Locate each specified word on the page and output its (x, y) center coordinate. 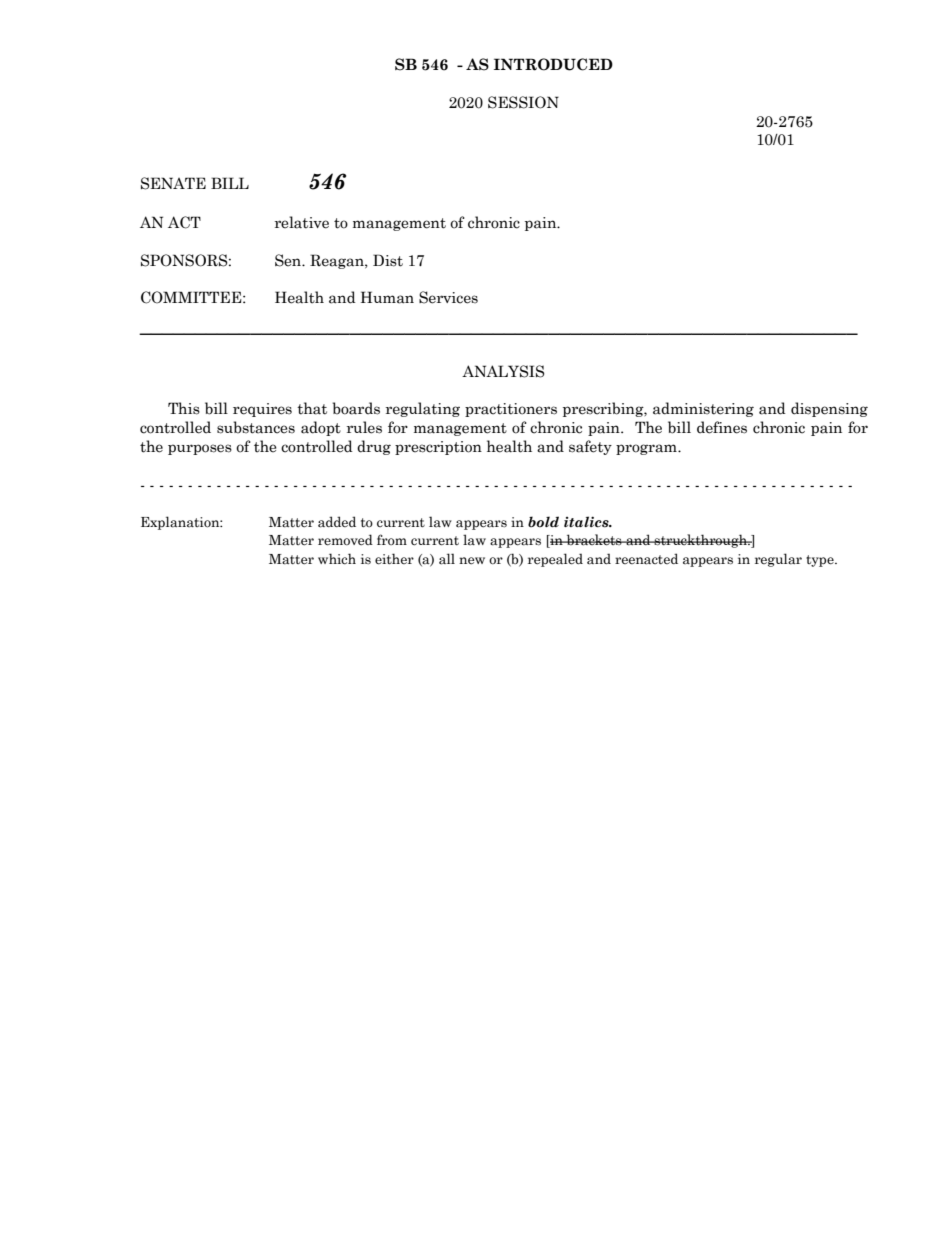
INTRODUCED (553, 64)
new (472, 561)
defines (722, 427)
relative (302, 222)
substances (256, 427)
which (337, 559)
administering (703, 409)
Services (448, 297)
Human (387, 297)
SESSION (523, 102)
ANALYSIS (503, 371)
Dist (388, 260)
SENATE (173, 183)
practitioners (511, 410)
